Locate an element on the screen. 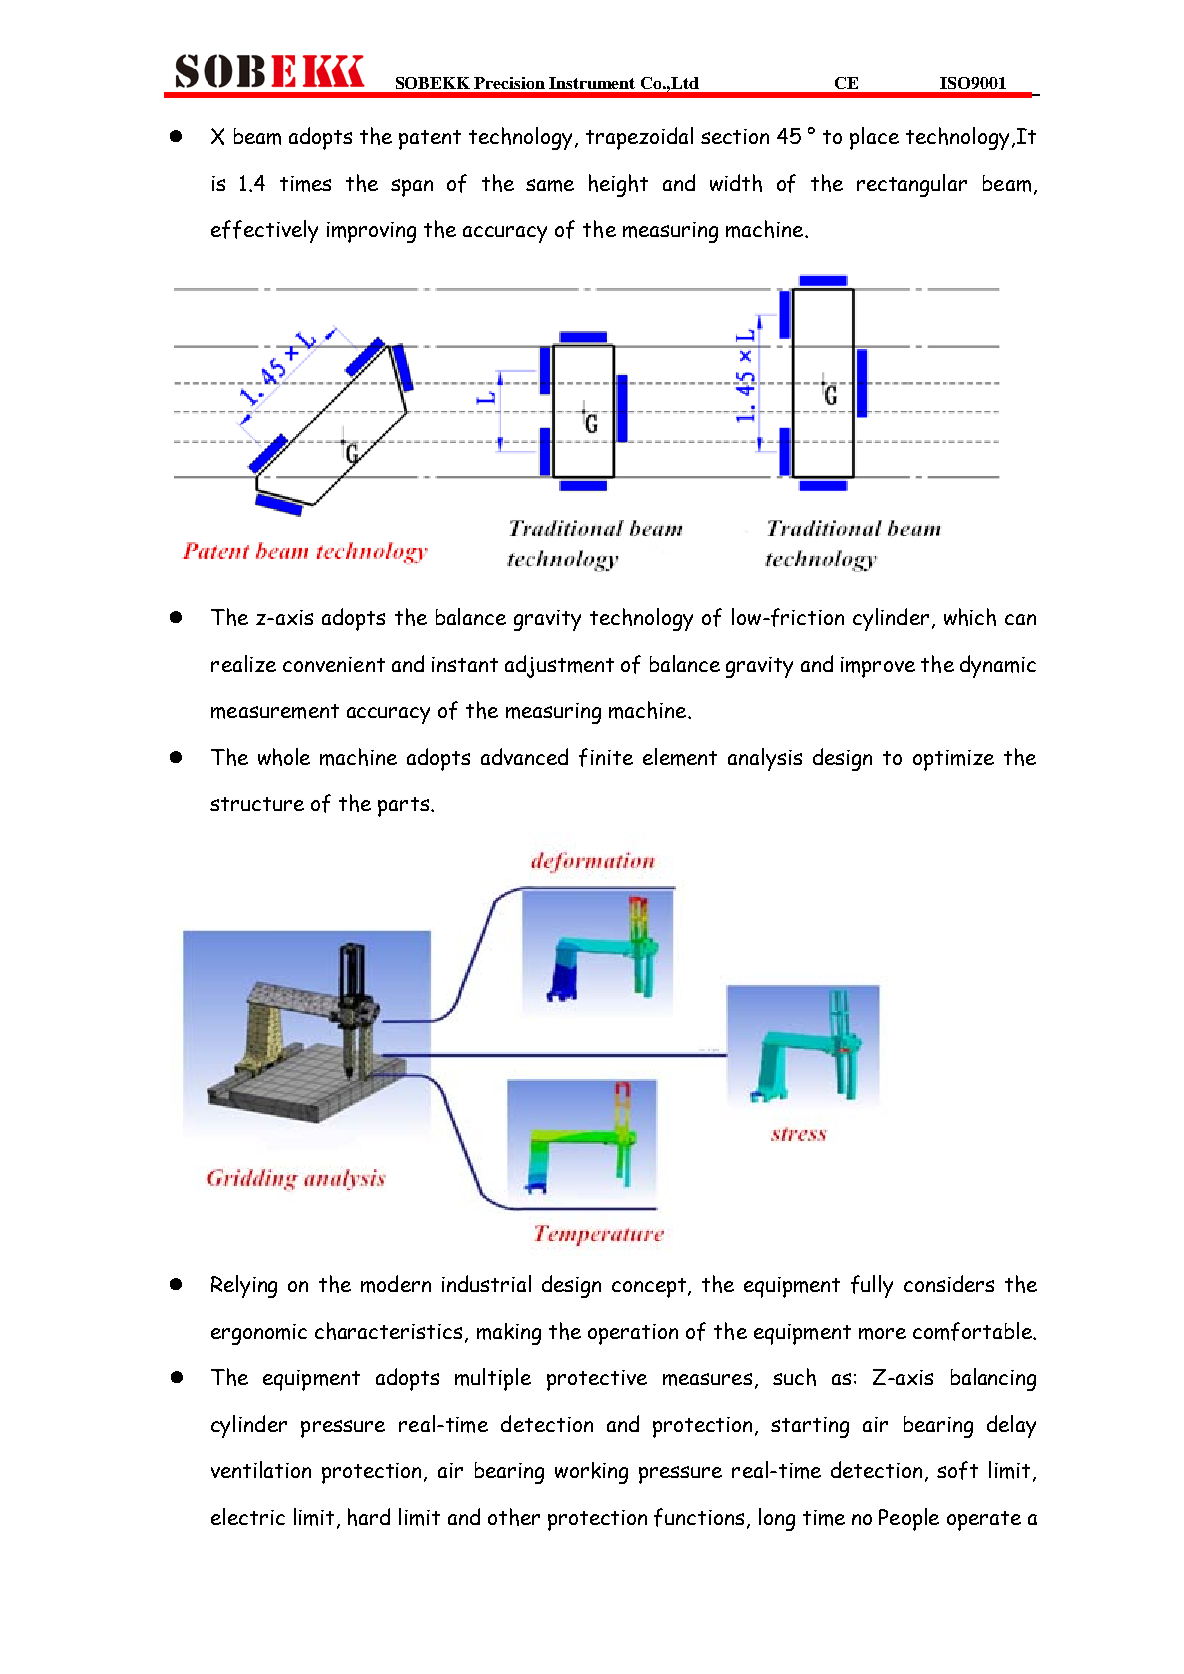 This screenshot has height=1674, width=1184. optimize is located at coordinates (953, 760).
